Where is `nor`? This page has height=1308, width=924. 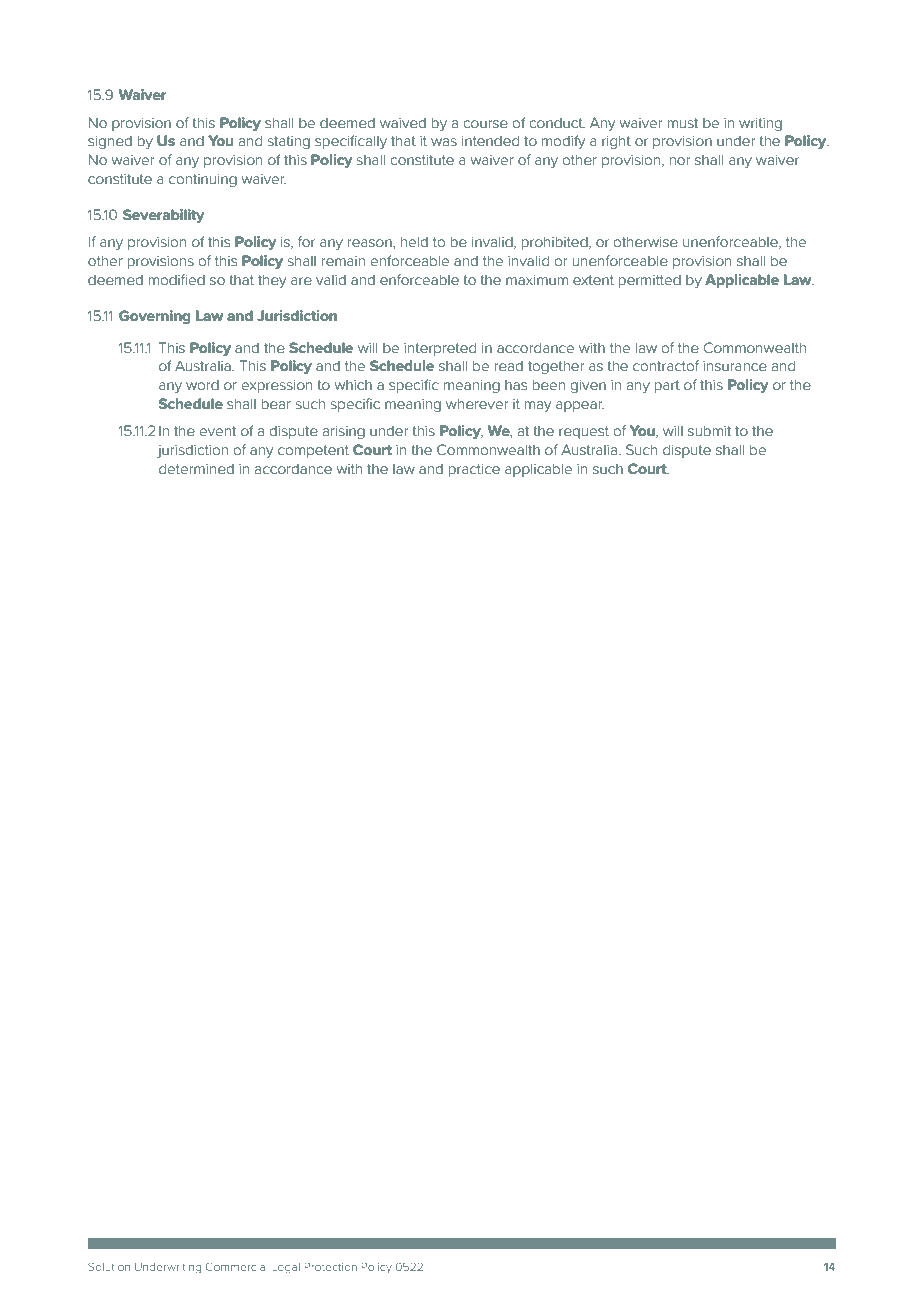 nor is located at coordinates (680, 161).
